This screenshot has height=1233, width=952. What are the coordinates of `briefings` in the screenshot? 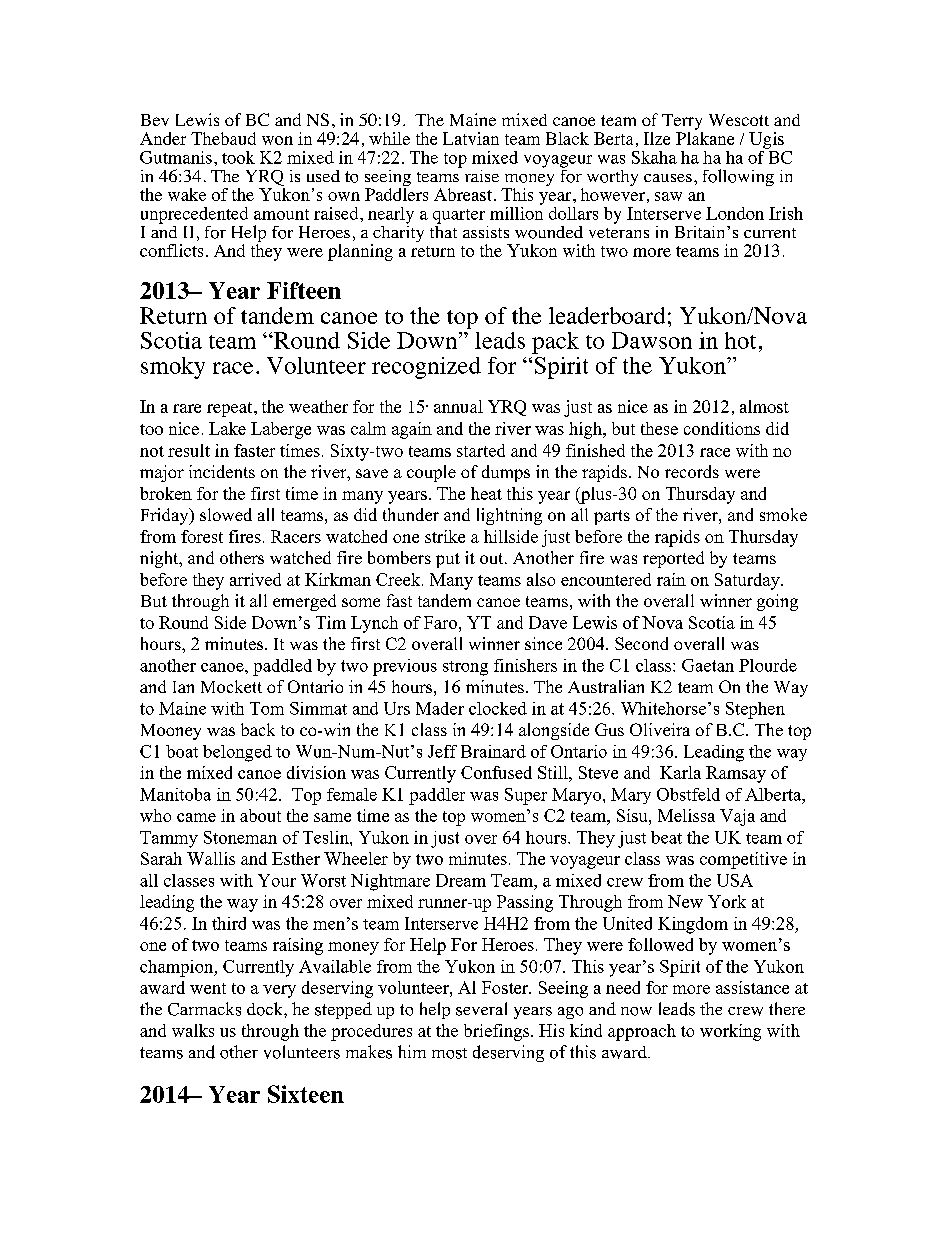 It's located at (496, 1032).
